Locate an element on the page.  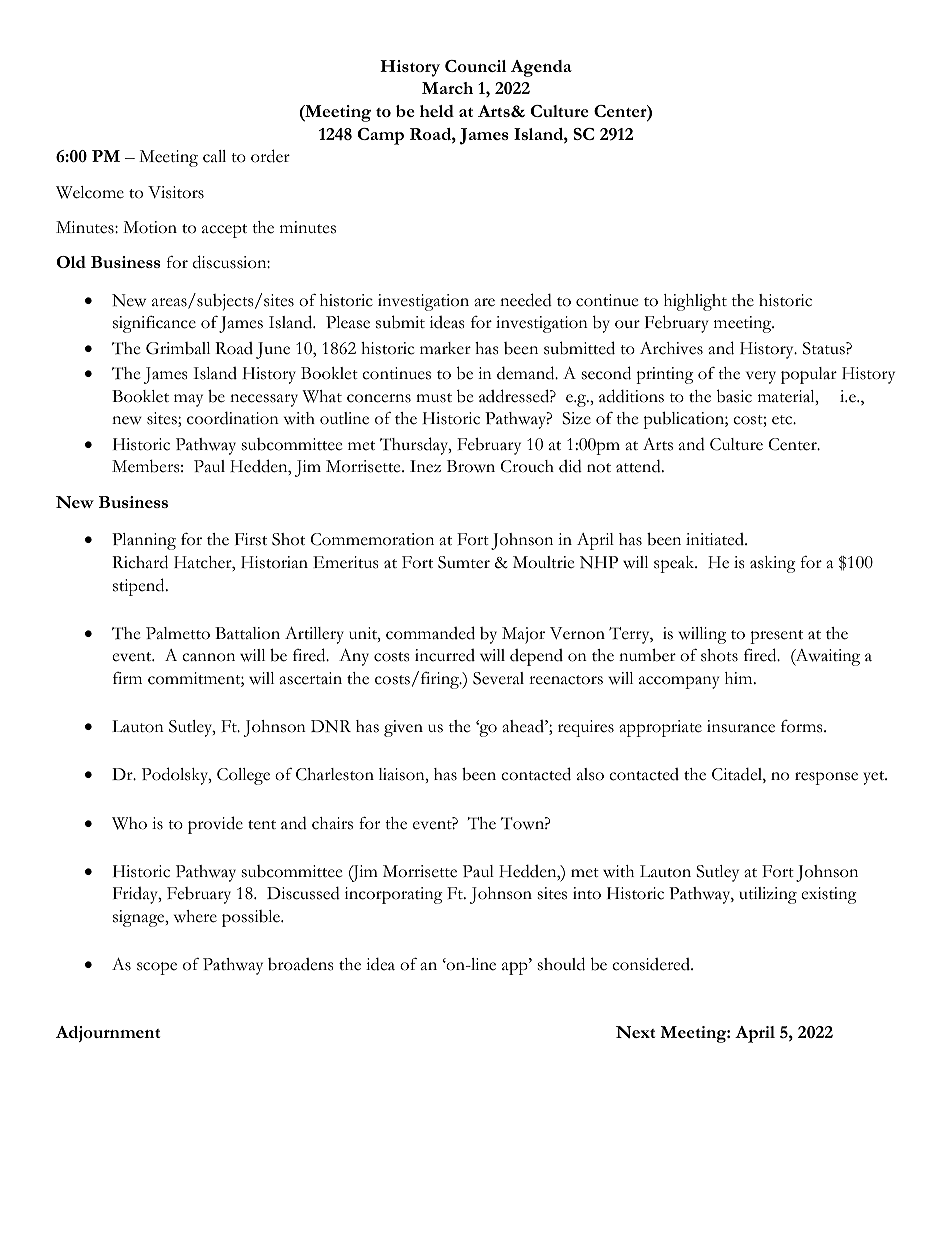
response is located at coordinates (826, 778).
